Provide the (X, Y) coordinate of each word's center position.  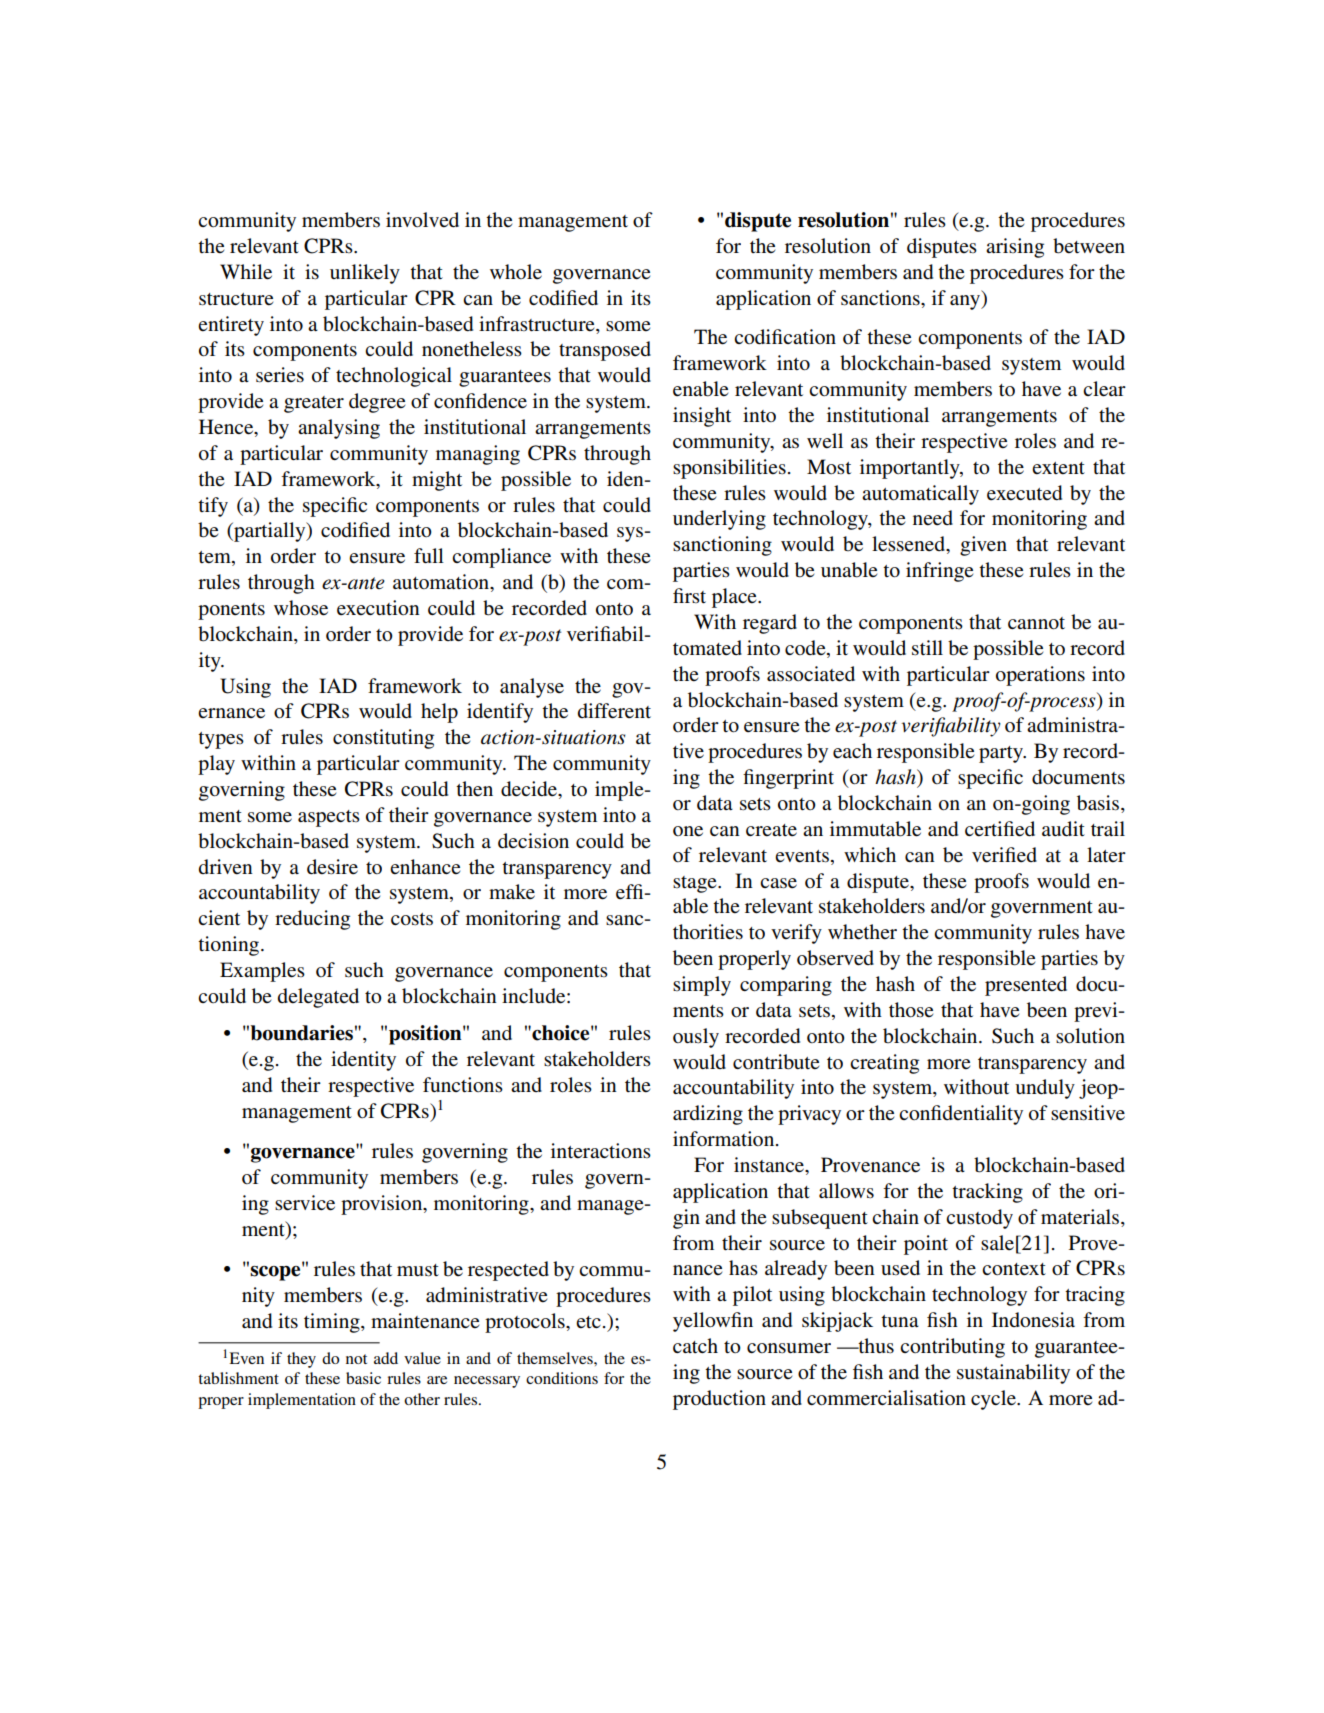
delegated (318, 998)
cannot (1036, 623)
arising (1015, 248)
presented (1026, 986)
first (689, 595)
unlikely (365, 274)
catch (695, 1345)
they (301, 1360)
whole (516, 271)
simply (702, 986)
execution (378, 608)
